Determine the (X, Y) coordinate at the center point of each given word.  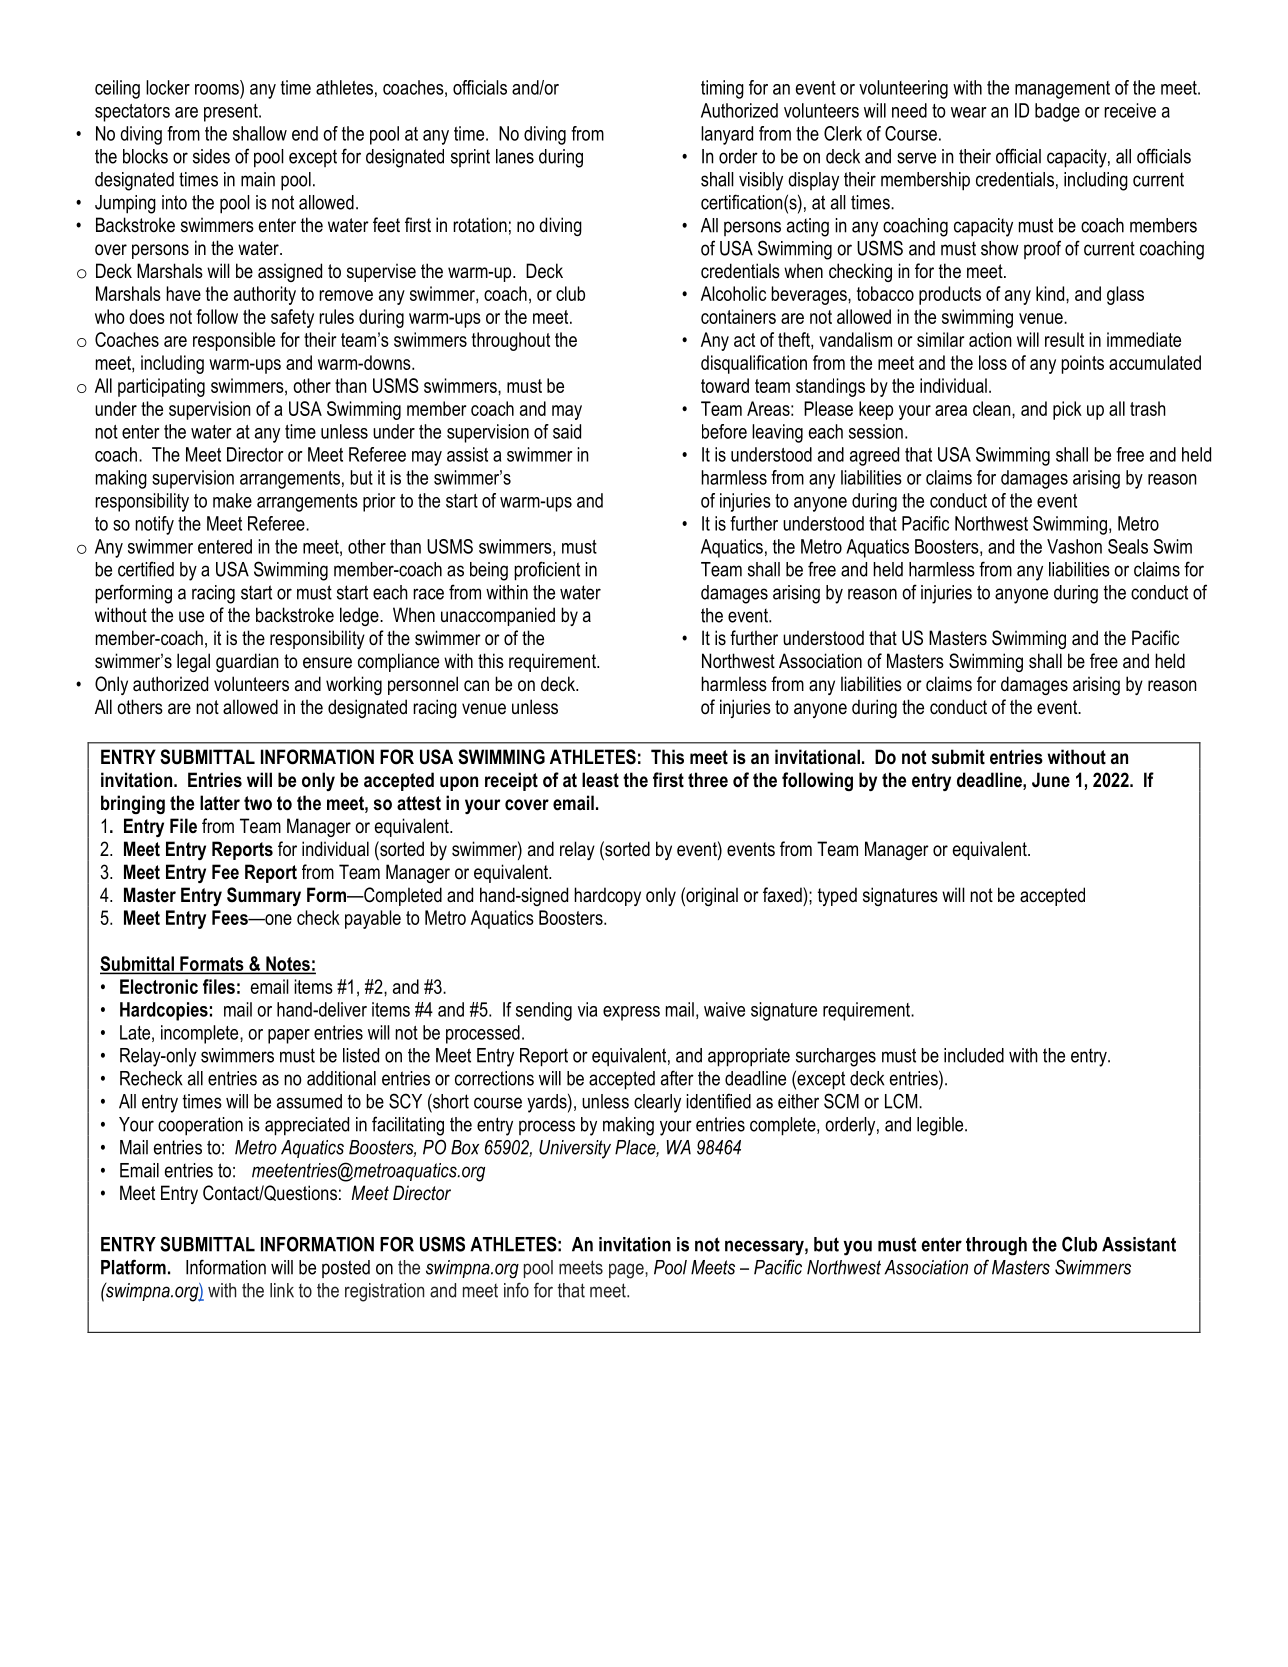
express (631, 1013)
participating (161, 387)
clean (993, 408)
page (627, 1271)
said (567, 431)
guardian (247, 662)
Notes (288, 964)
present (232, 113)
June (1051, 780)
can (476, 686)
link (282, 1290)
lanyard (727, 135)
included (974, 1055)
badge (1057, 112)
